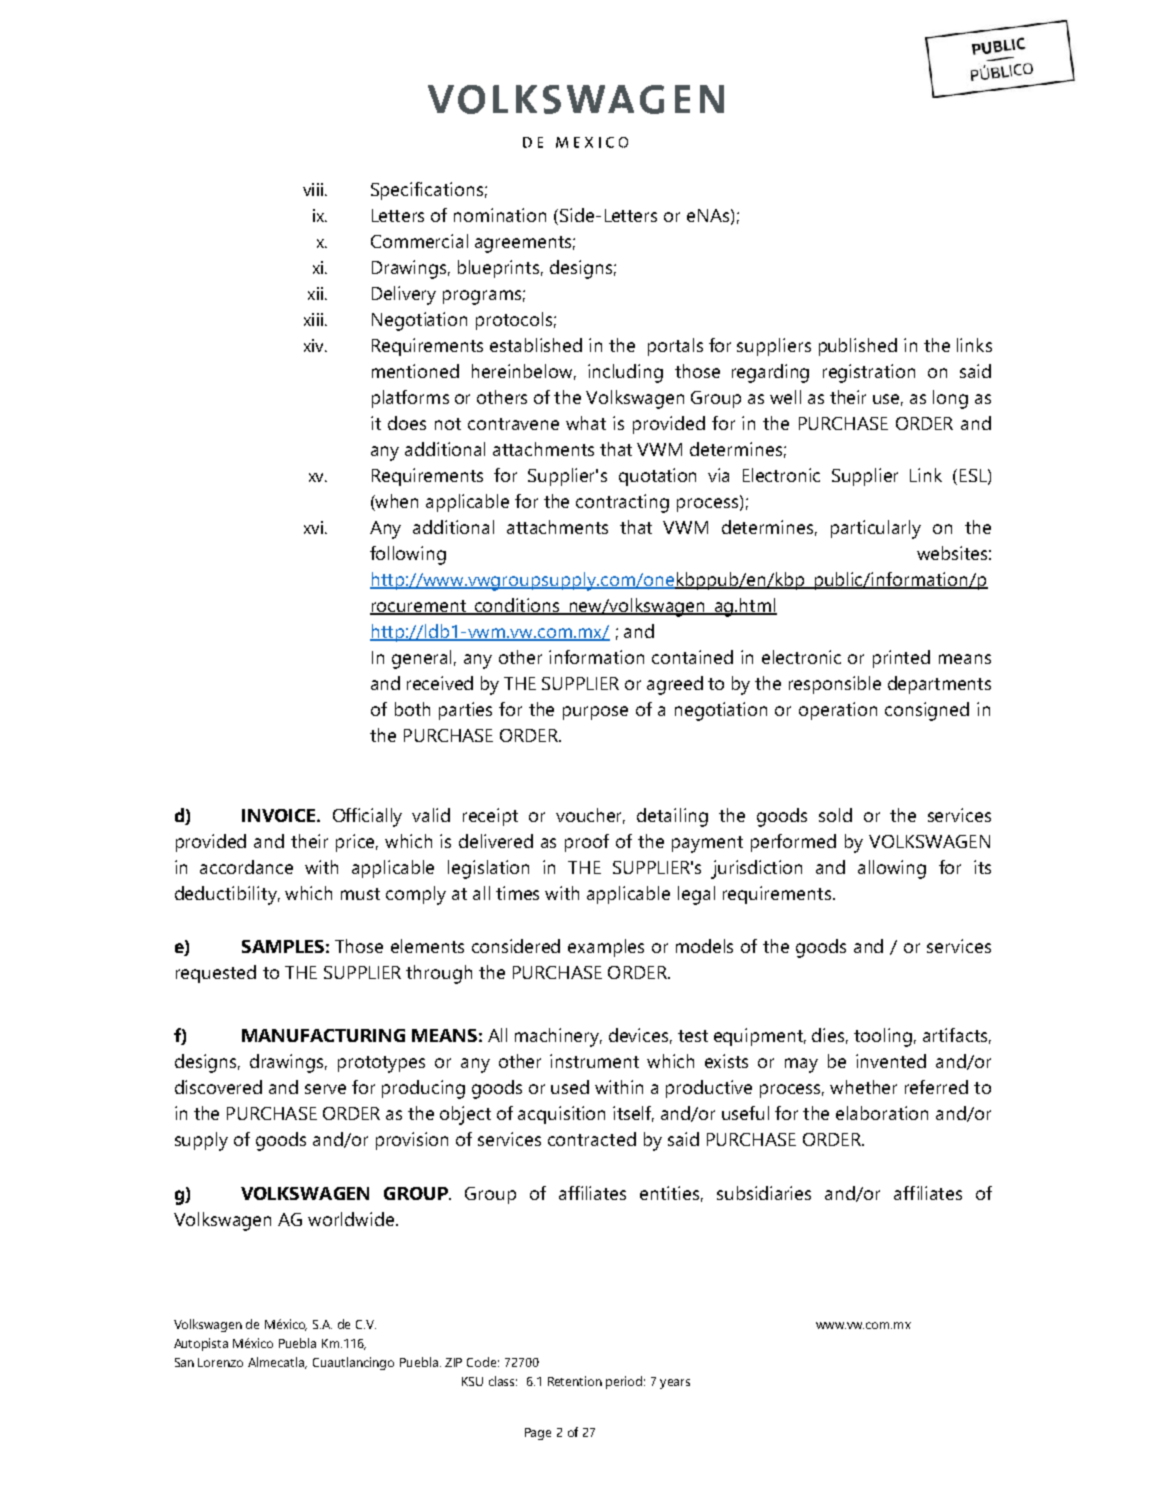  What do you see at coordinates (692, 657) in the screenshot?
I see `contained` at bounding box center [692, 657].
